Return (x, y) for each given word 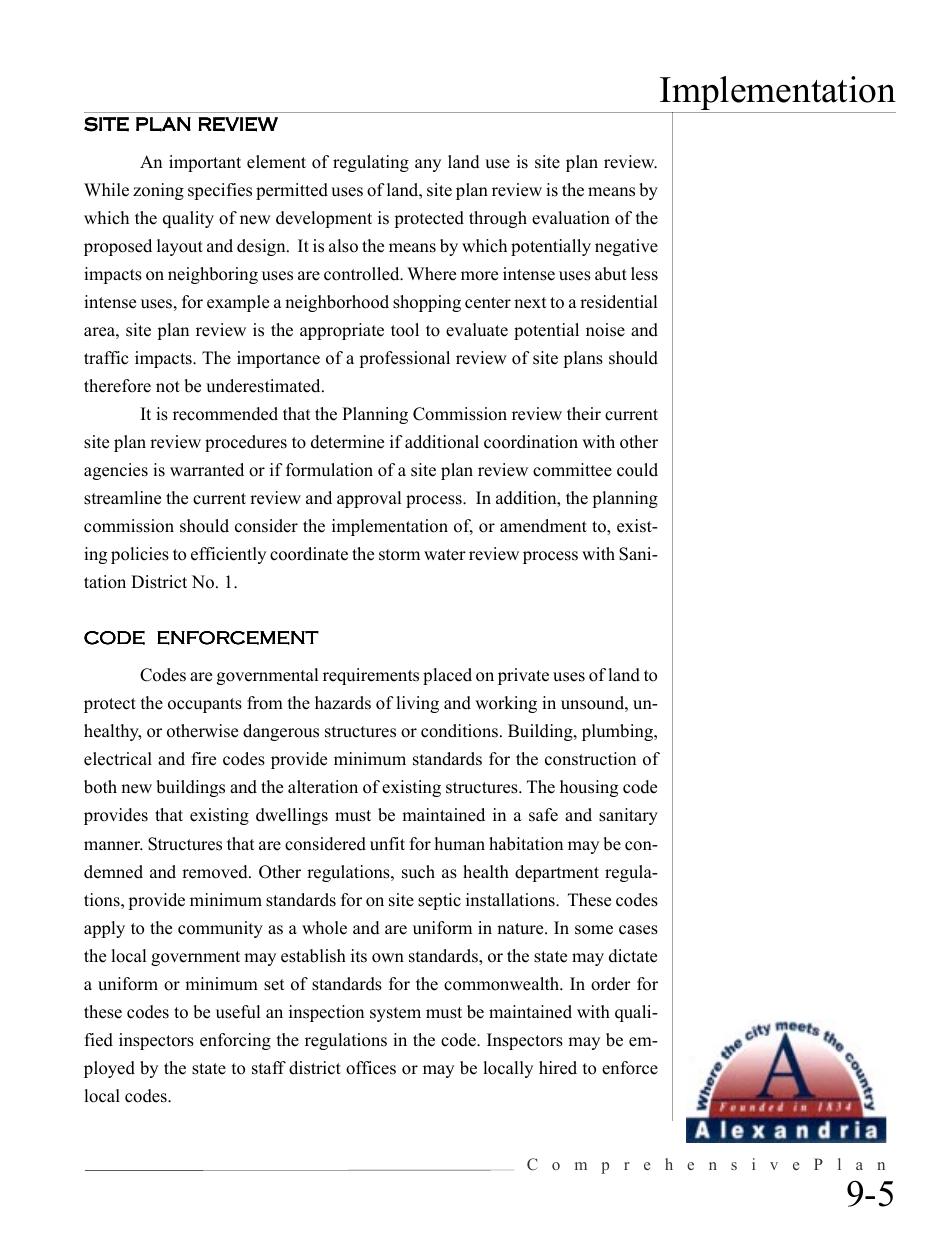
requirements (371, 676)
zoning (158, 191)
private (523, 676)
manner (113, 846)
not (168, 387)
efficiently (228, 555)
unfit (387, 844)
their (584, 414)
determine (347, 442)
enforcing (235, 1041)
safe (543, 815)
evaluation (571, 218)
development (324, 219)
